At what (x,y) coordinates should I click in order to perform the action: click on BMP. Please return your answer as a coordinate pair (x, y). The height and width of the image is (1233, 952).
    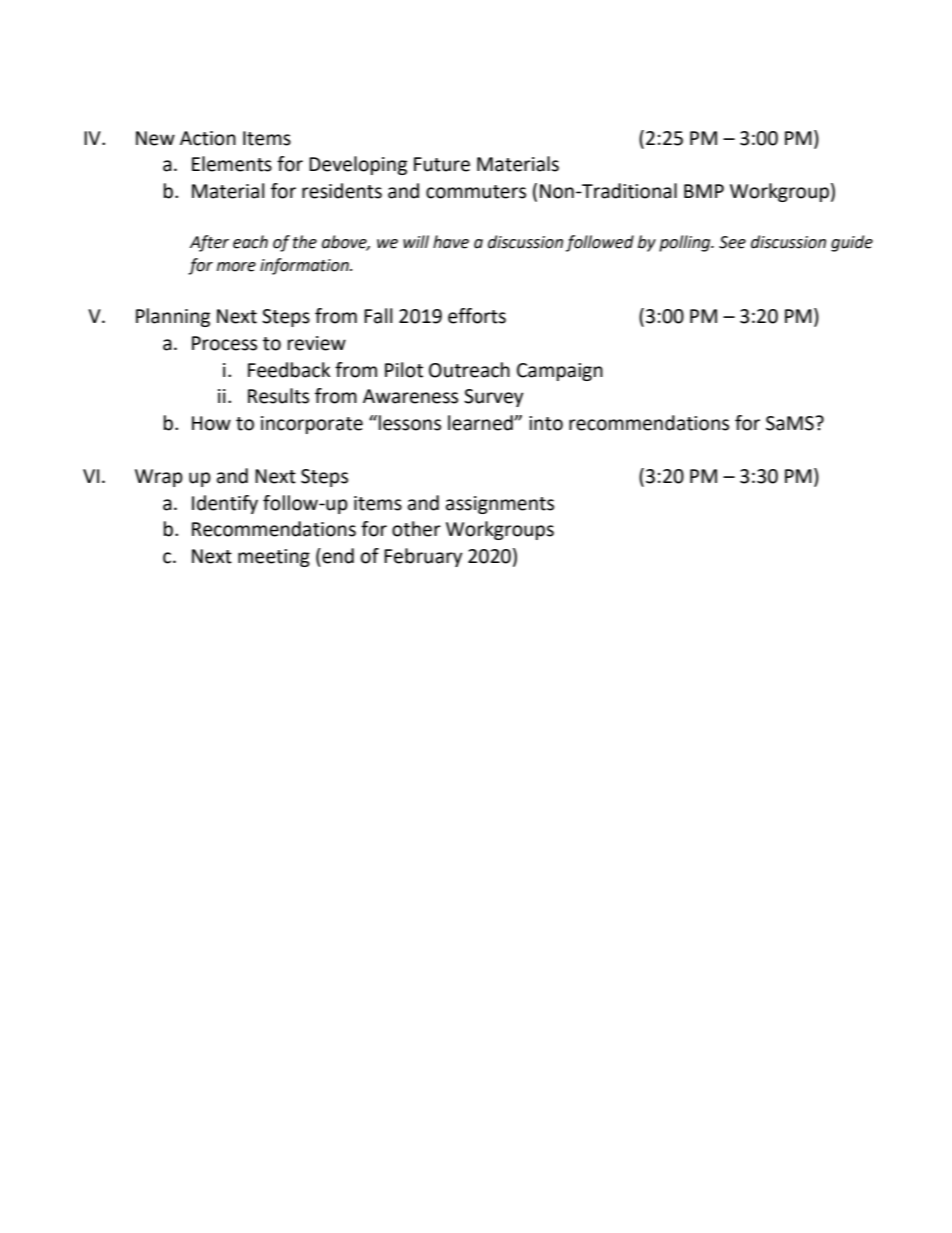
    Looking at the image, I should click on (704, 191).
